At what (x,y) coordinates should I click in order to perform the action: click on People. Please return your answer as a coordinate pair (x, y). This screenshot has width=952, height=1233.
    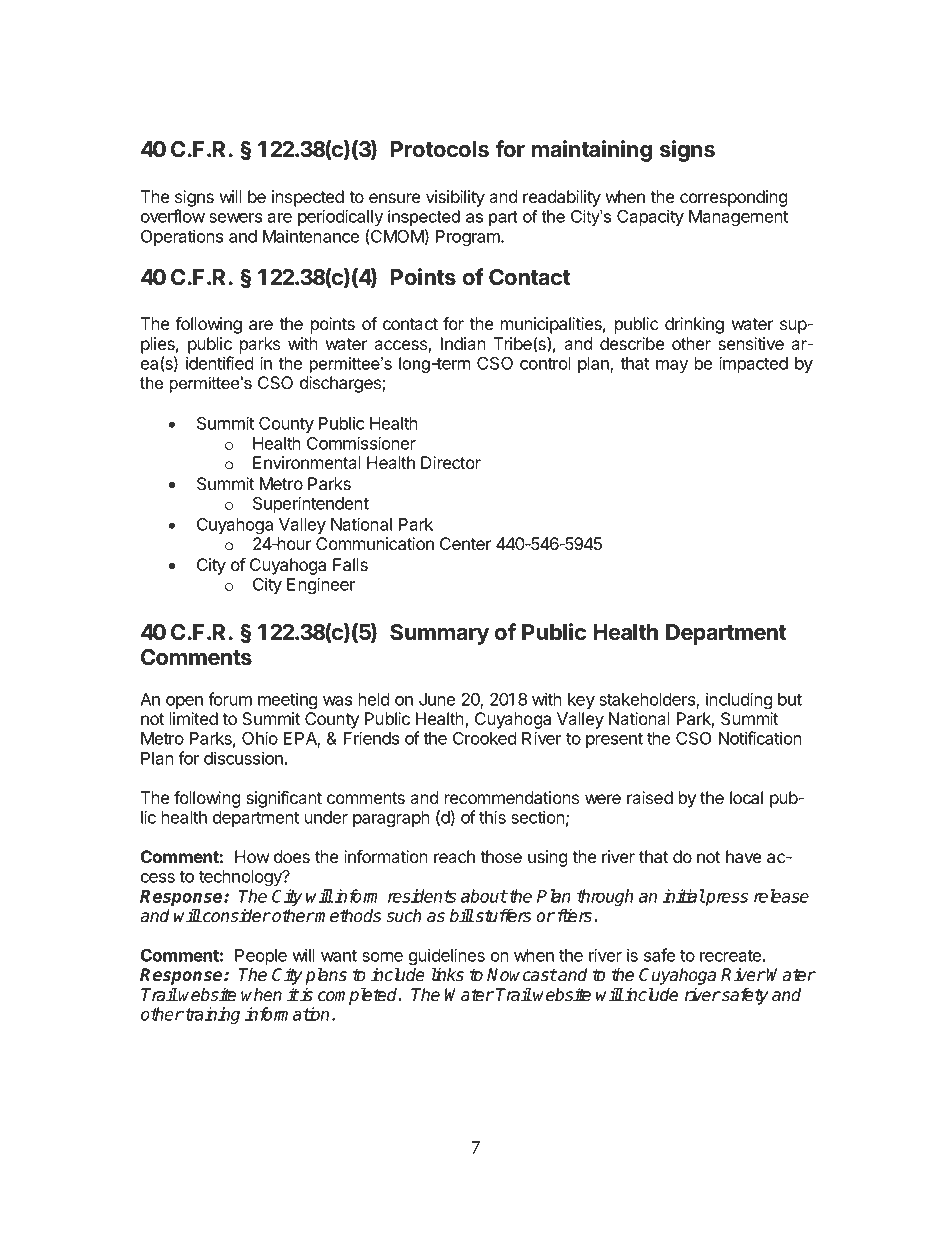
    Looking at the image, I should click on (261, 957).
